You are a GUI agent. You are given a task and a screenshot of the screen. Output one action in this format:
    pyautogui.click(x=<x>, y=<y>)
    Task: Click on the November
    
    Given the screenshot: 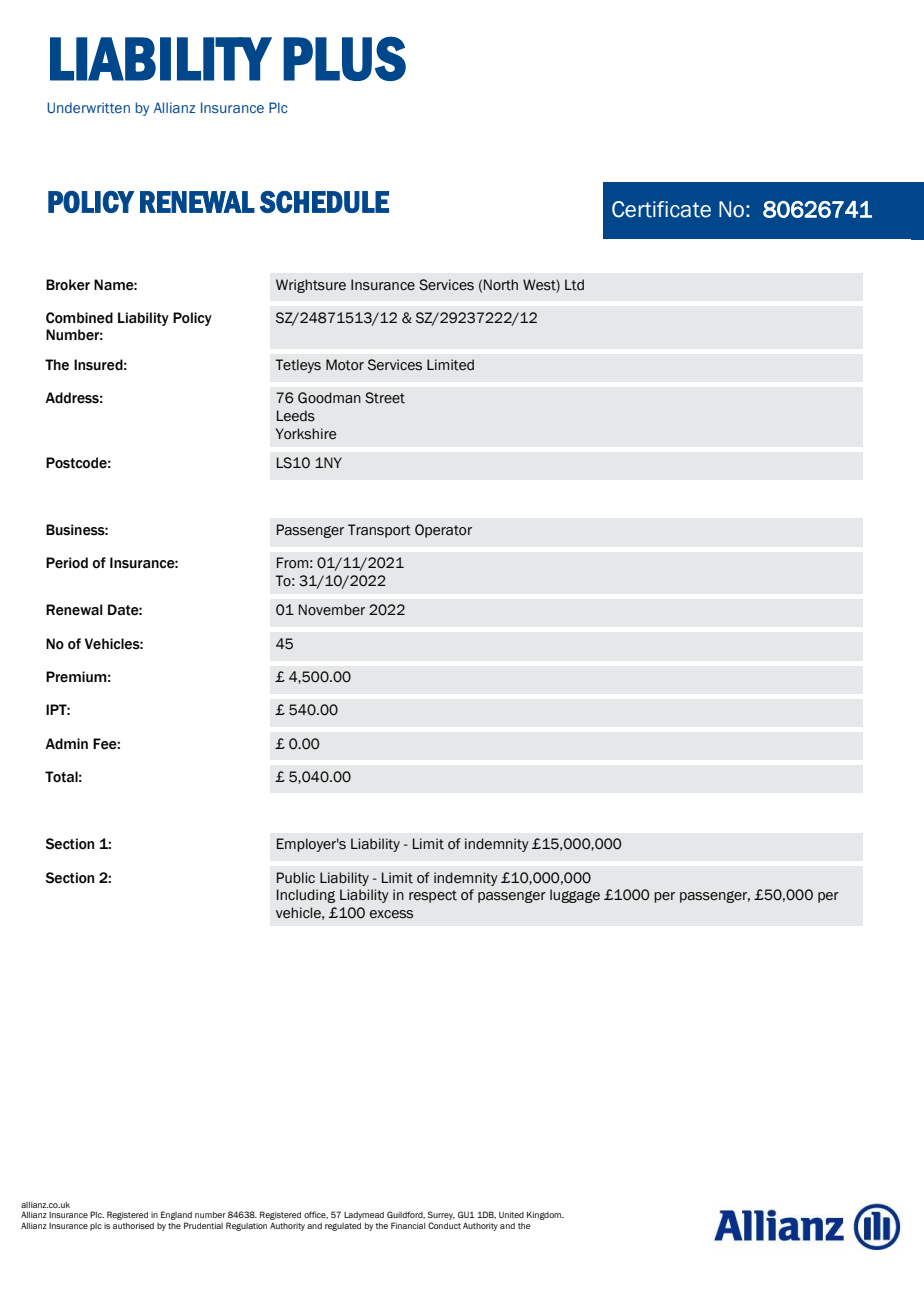 What is the action you would take?
    pyautogui.click(x=332, y=610)
